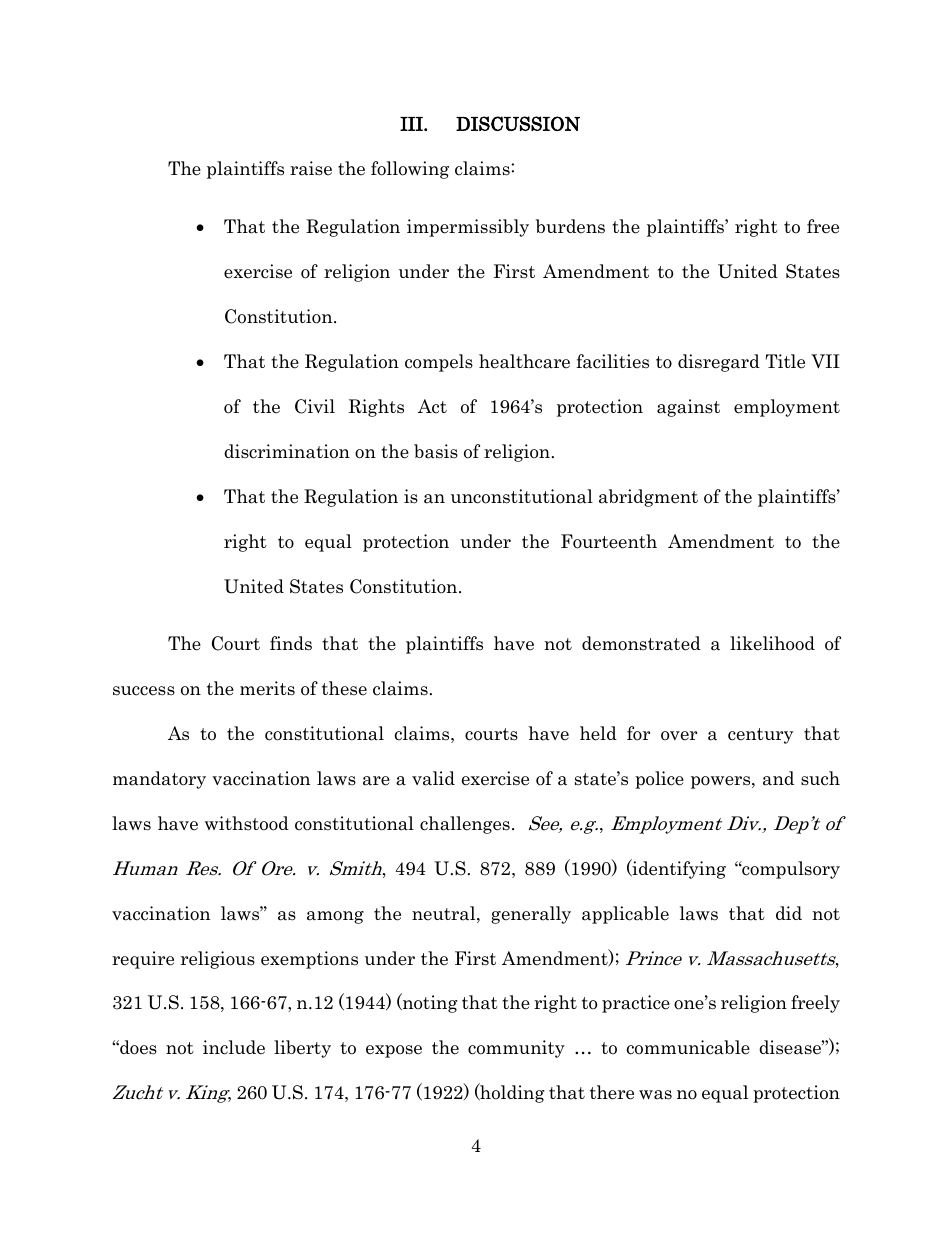  I want to click on such, so click(820, 778).
